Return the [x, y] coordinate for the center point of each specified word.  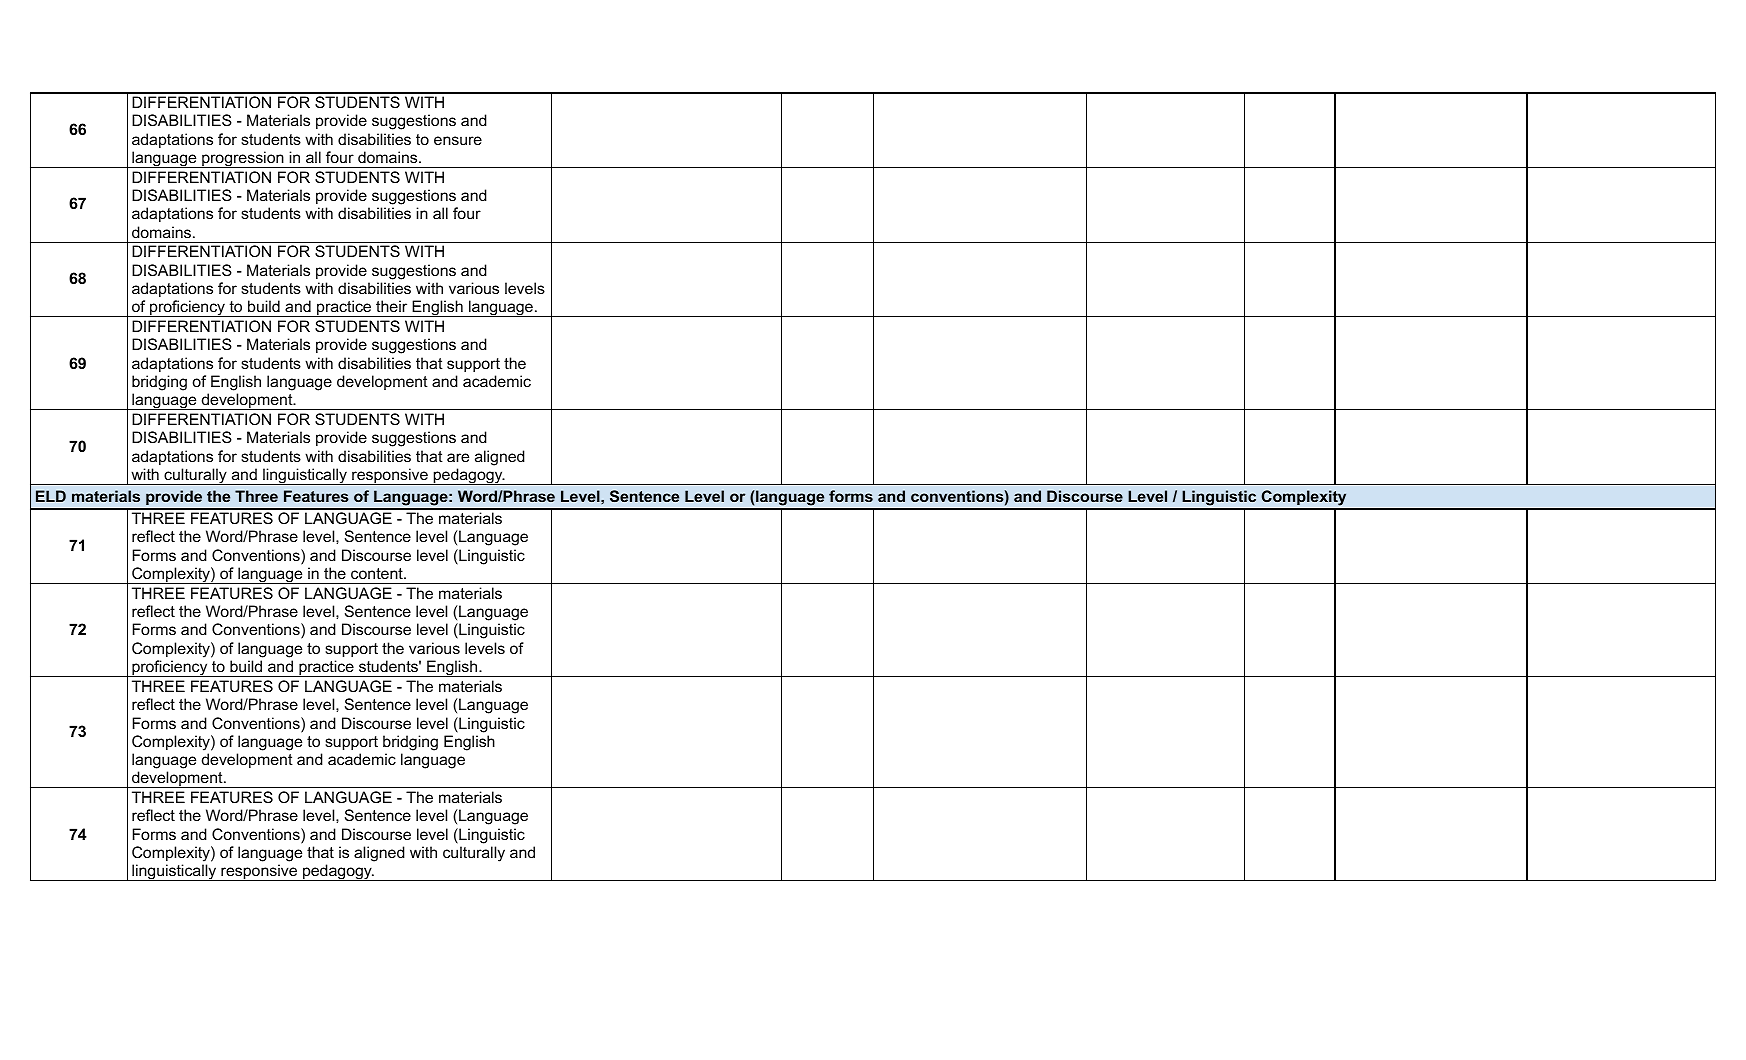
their [391, 306]
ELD [51, 496]
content [378, 573]
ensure [458, 140]
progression [243, 159]
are [458, 457]
